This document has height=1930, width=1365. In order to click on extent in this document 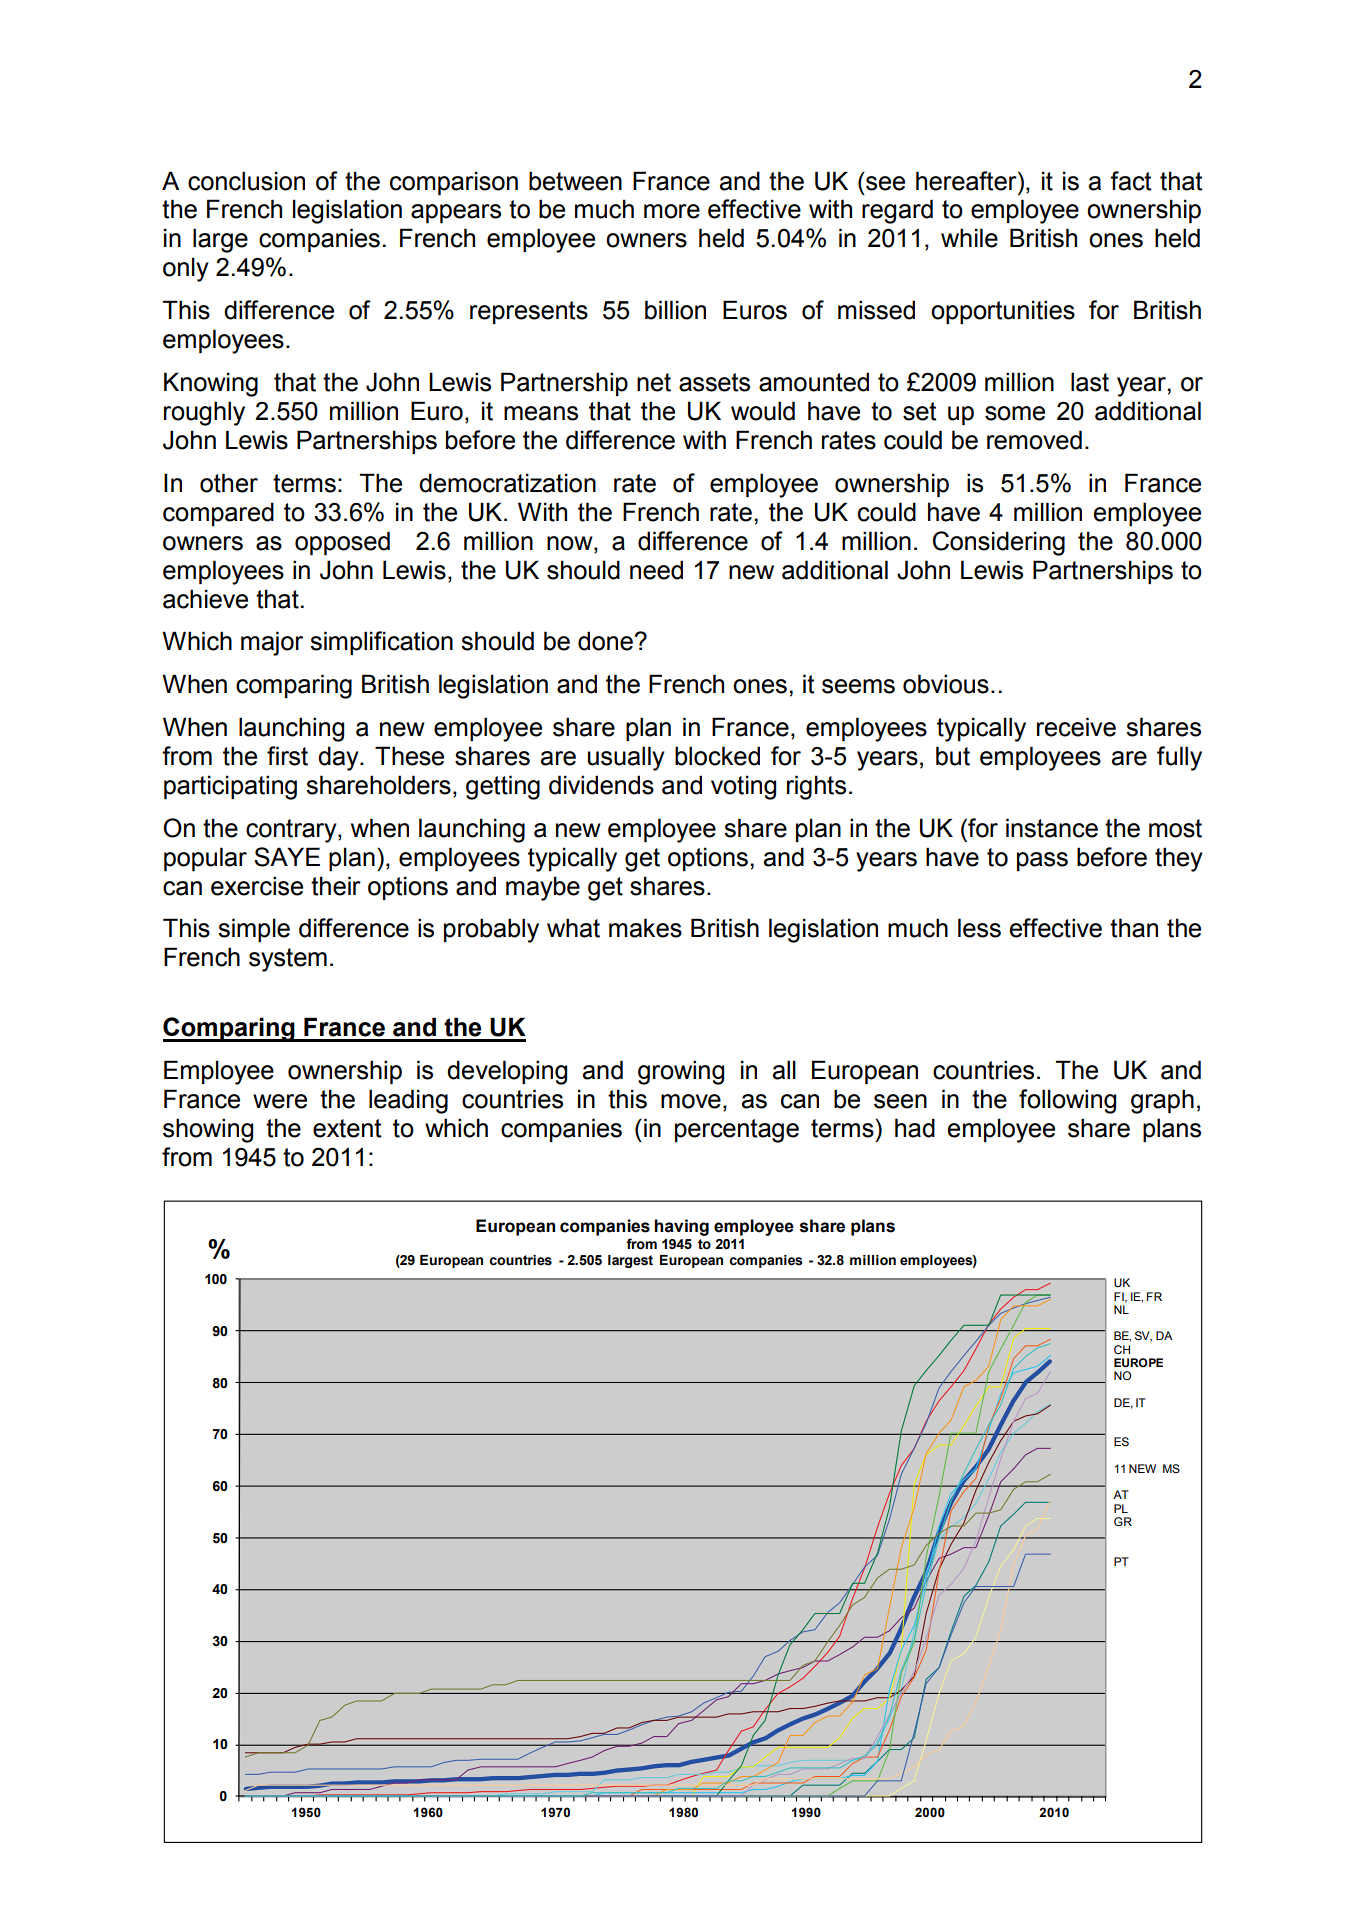, I will do `click(347, 1128)`.
